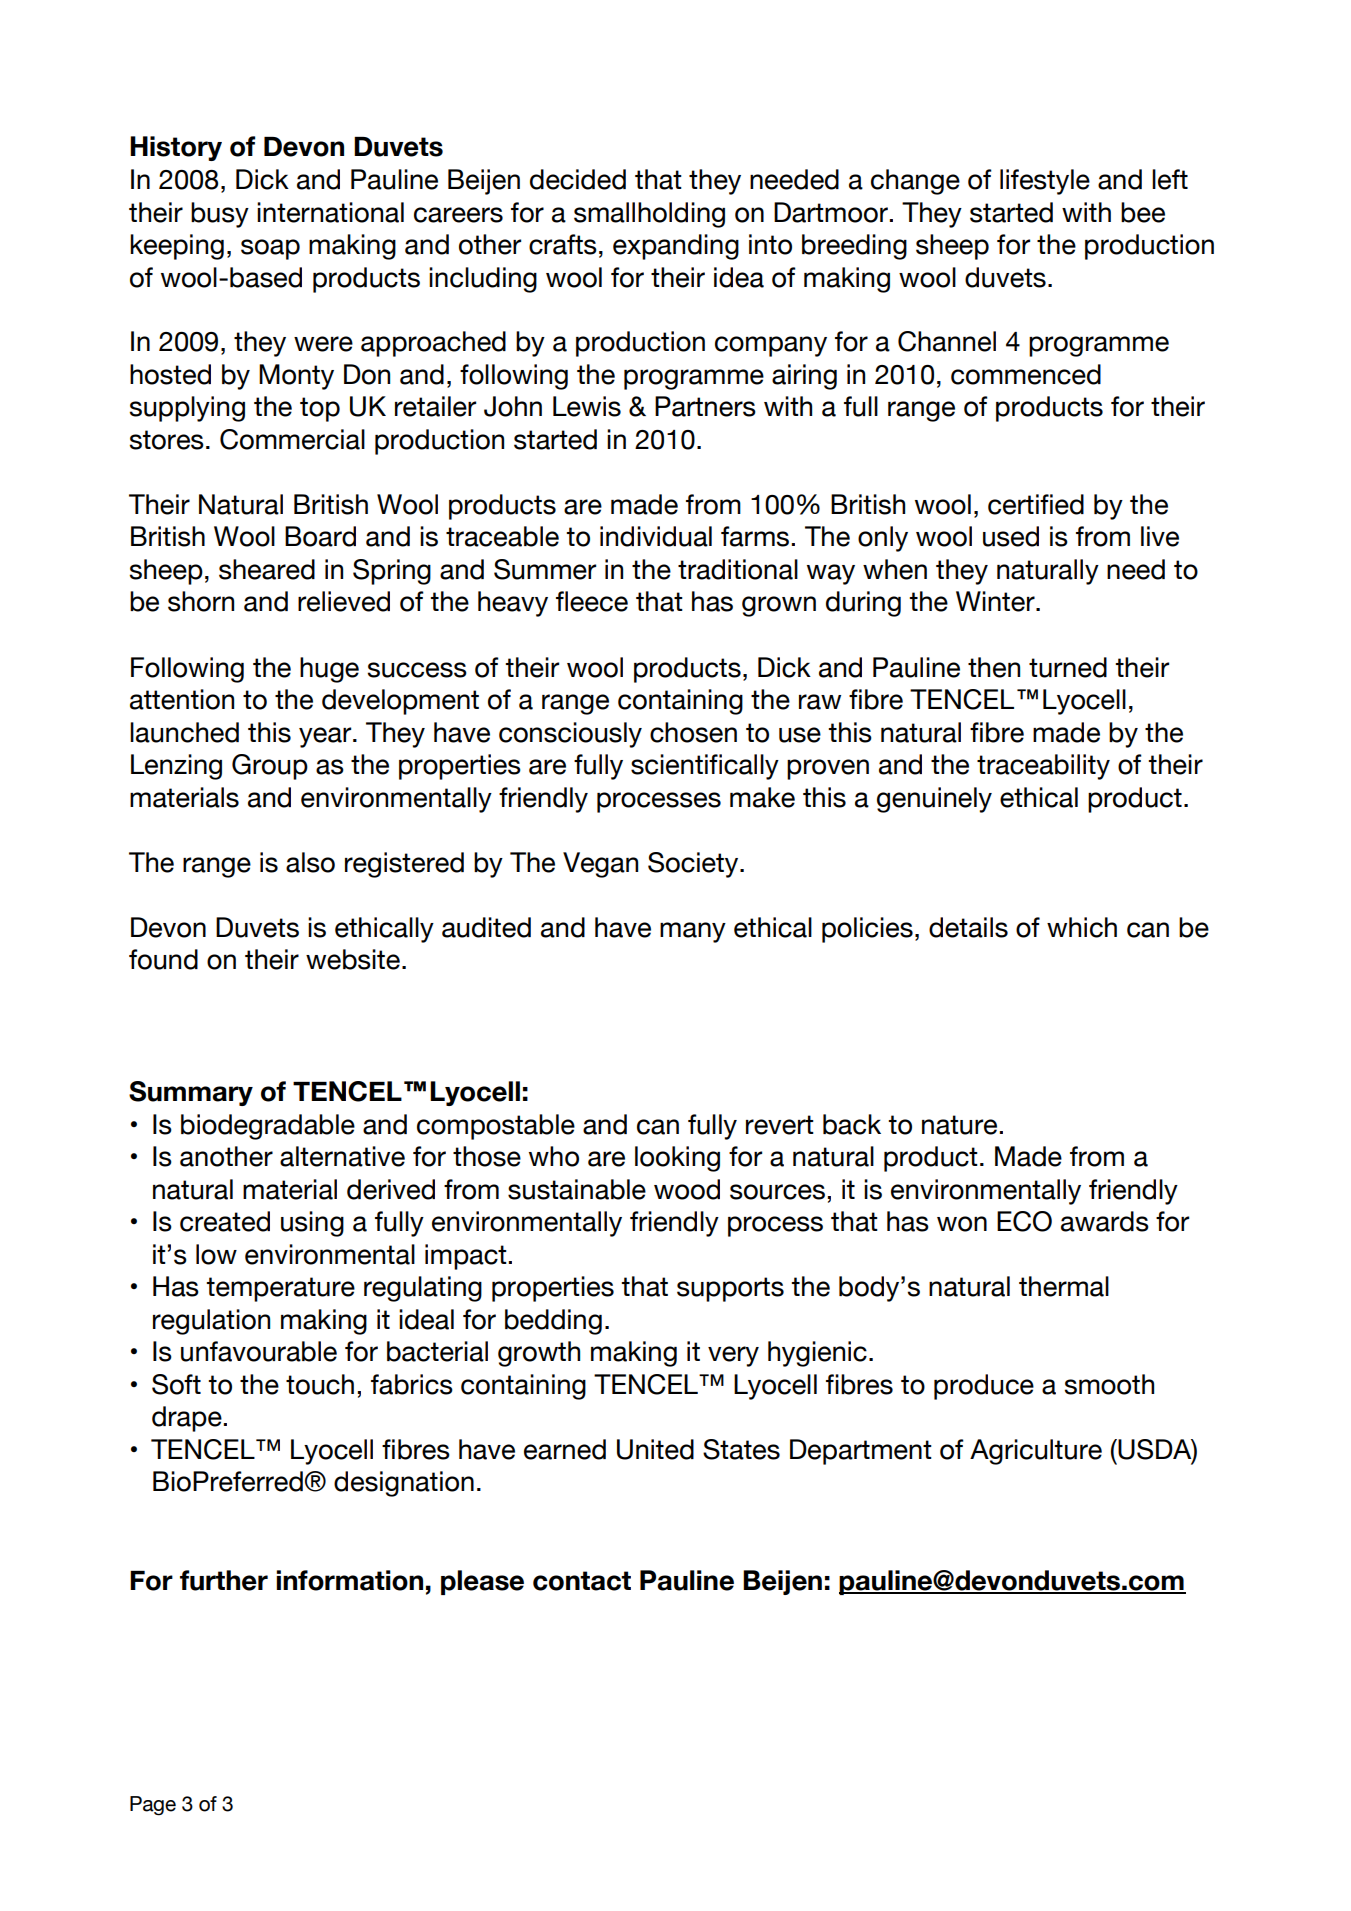 This screenshot has height=1911, width=1351. I want to click on Winter, so click(996, 601).
